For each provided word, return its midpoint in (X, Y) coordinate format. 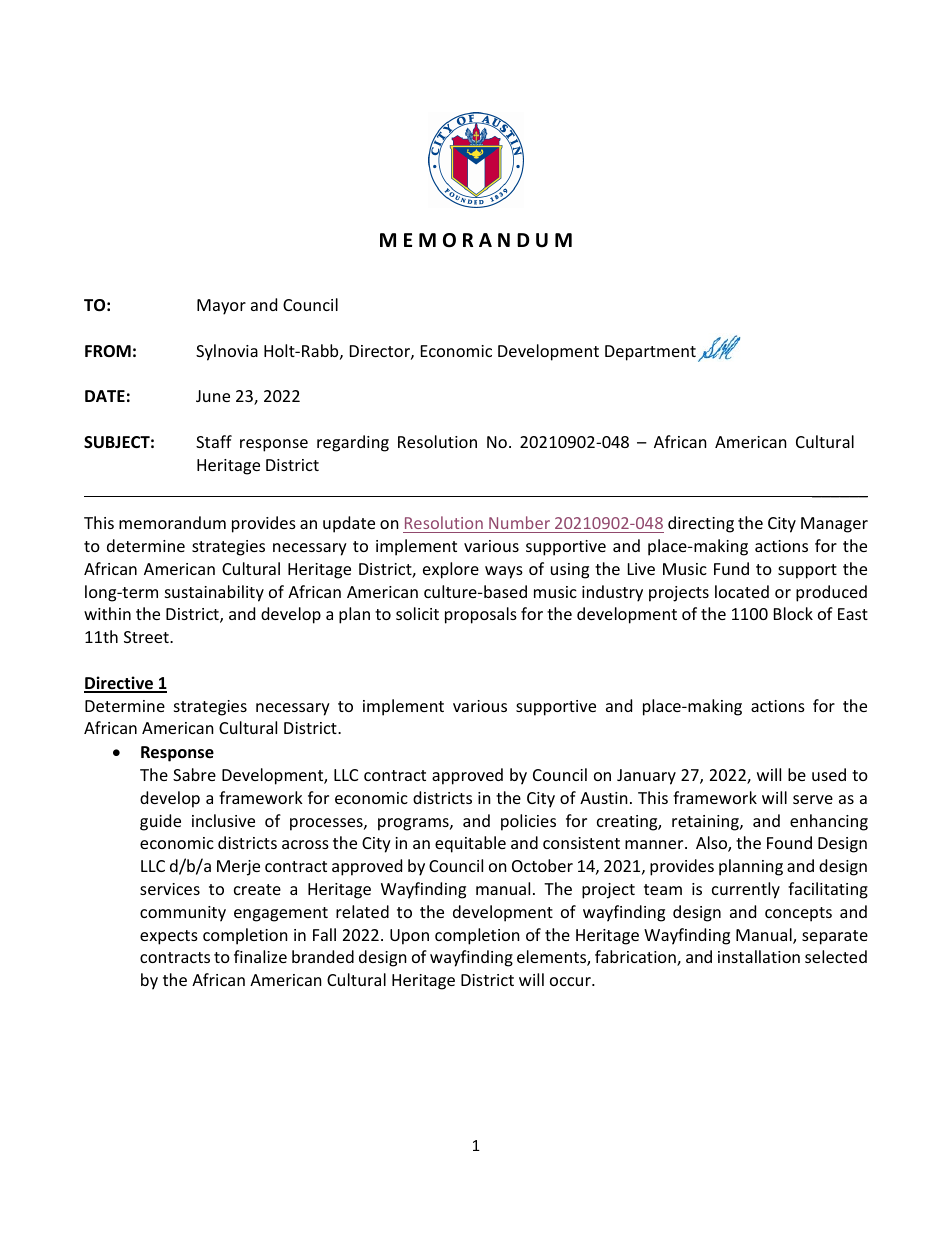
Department (650, 353)
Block (793, 613)
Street (147, 637)
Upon (409, 937)
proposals (481, 615)
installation (759, 956)
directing (701, 524)
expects (169, 937)
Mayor (221, 307)
